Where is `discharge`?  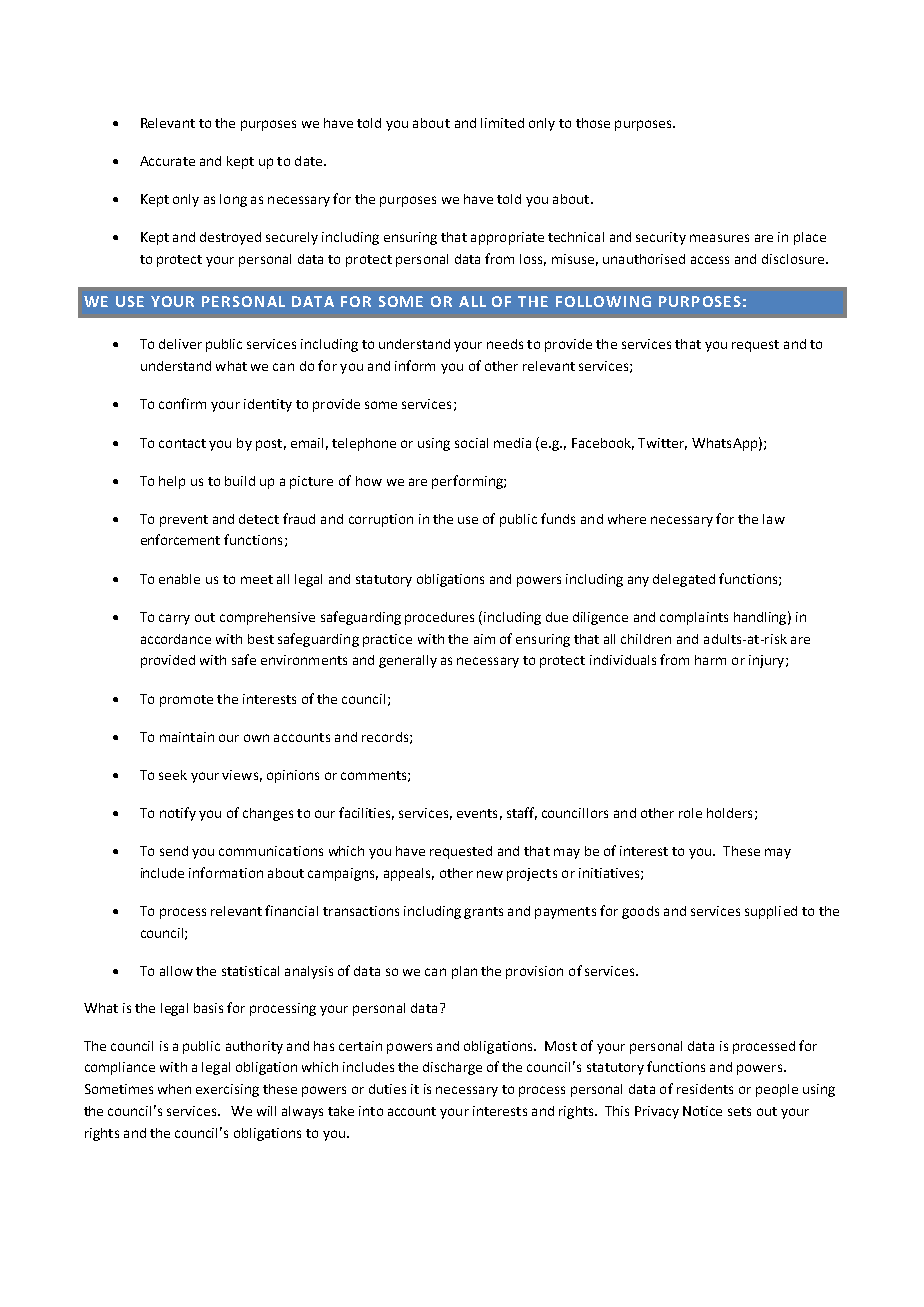 discharge is located at coordinates (452, 1068).
